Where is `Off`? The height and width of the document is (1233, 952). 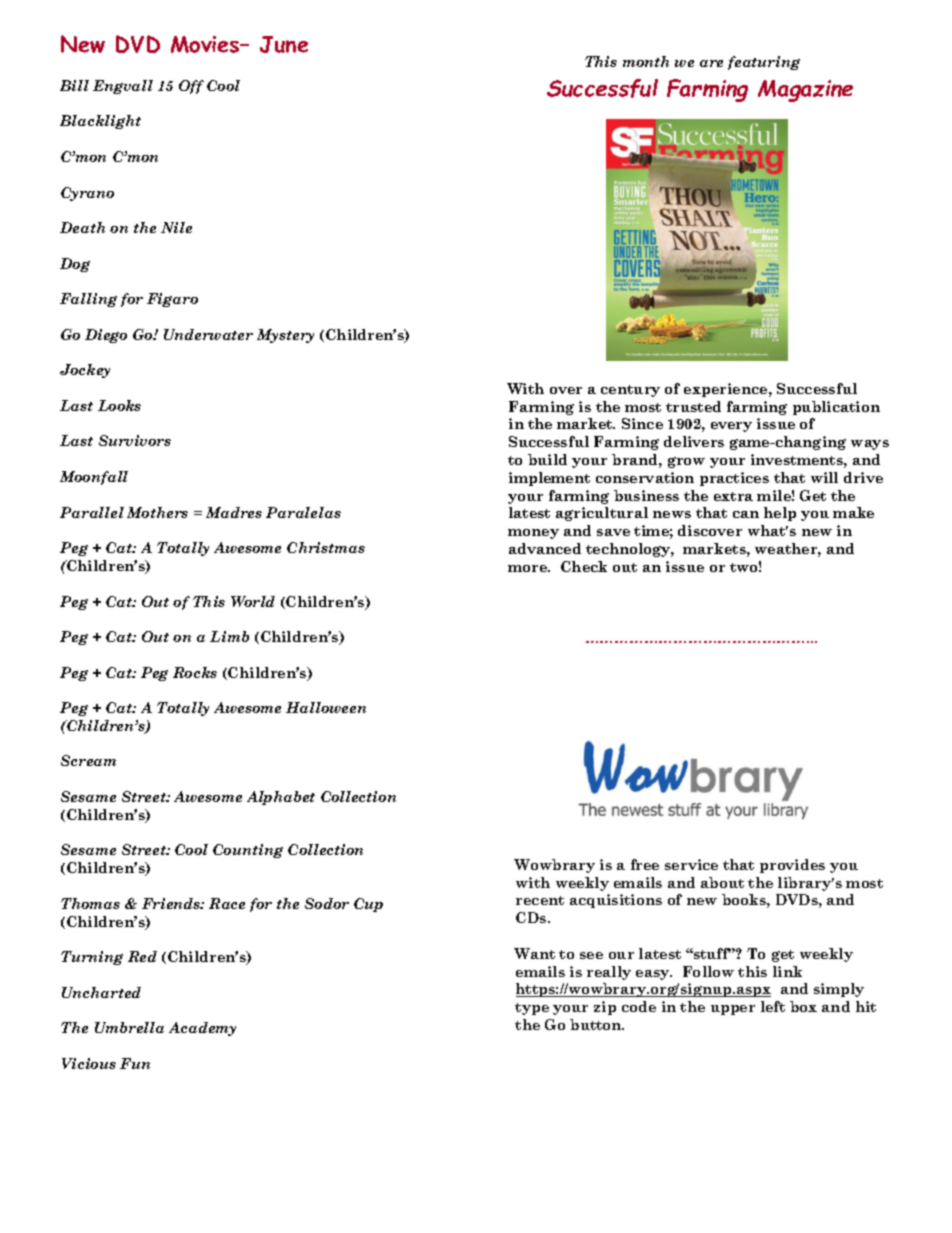 Off is located at coordinates (191, 87).
